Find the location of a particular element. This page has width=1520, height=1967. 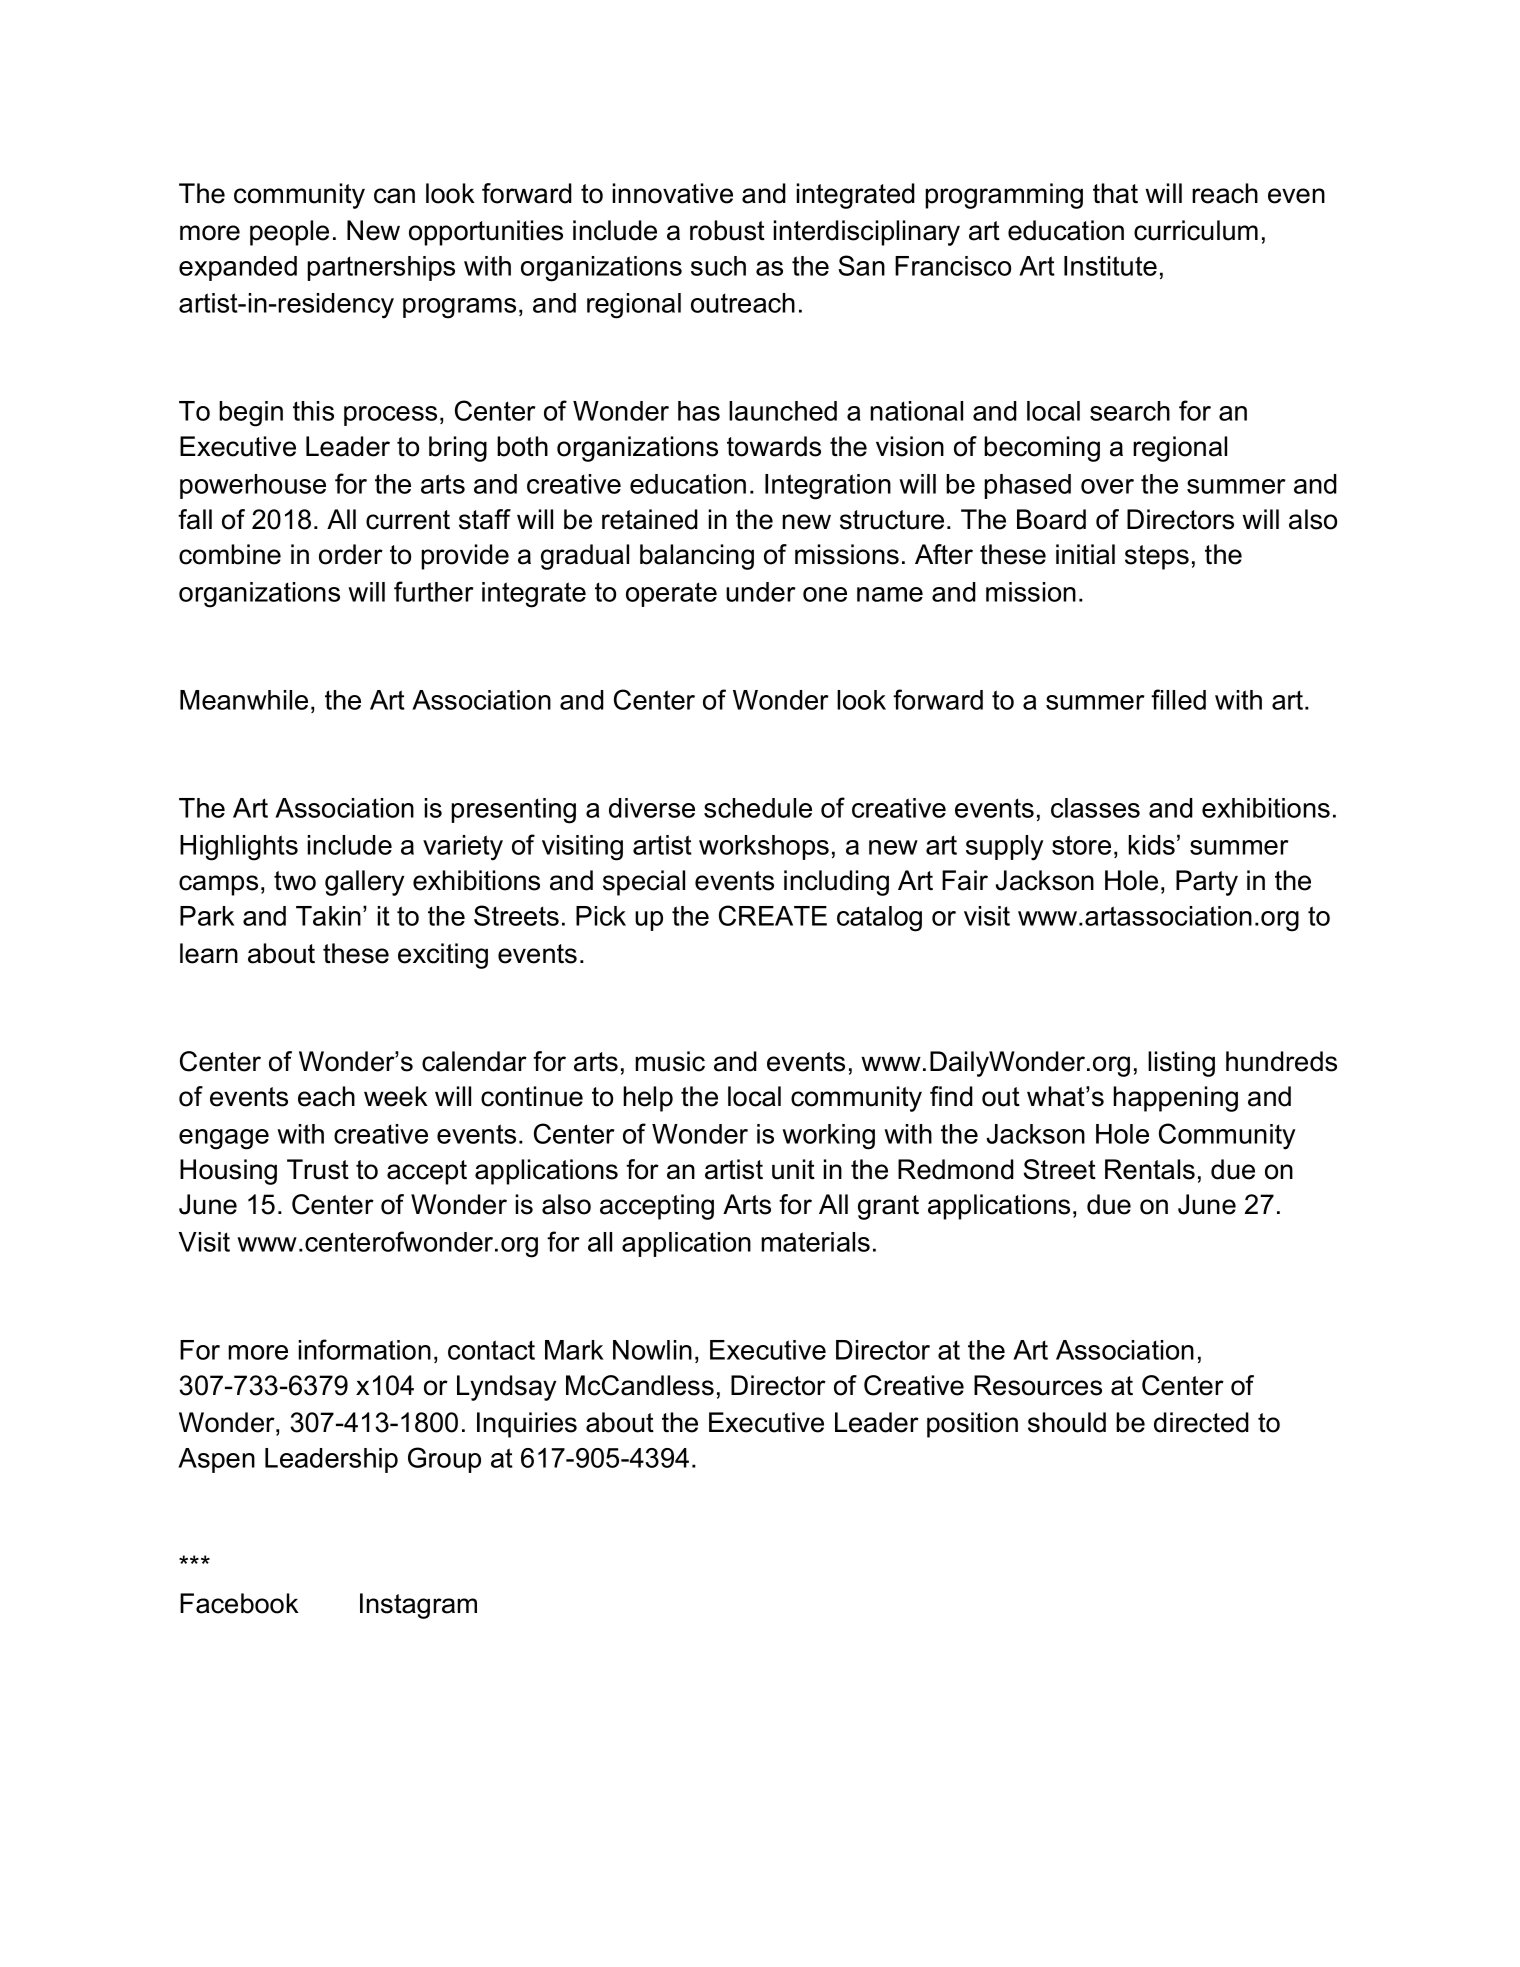

robust is located at coordinates (727, 230).
